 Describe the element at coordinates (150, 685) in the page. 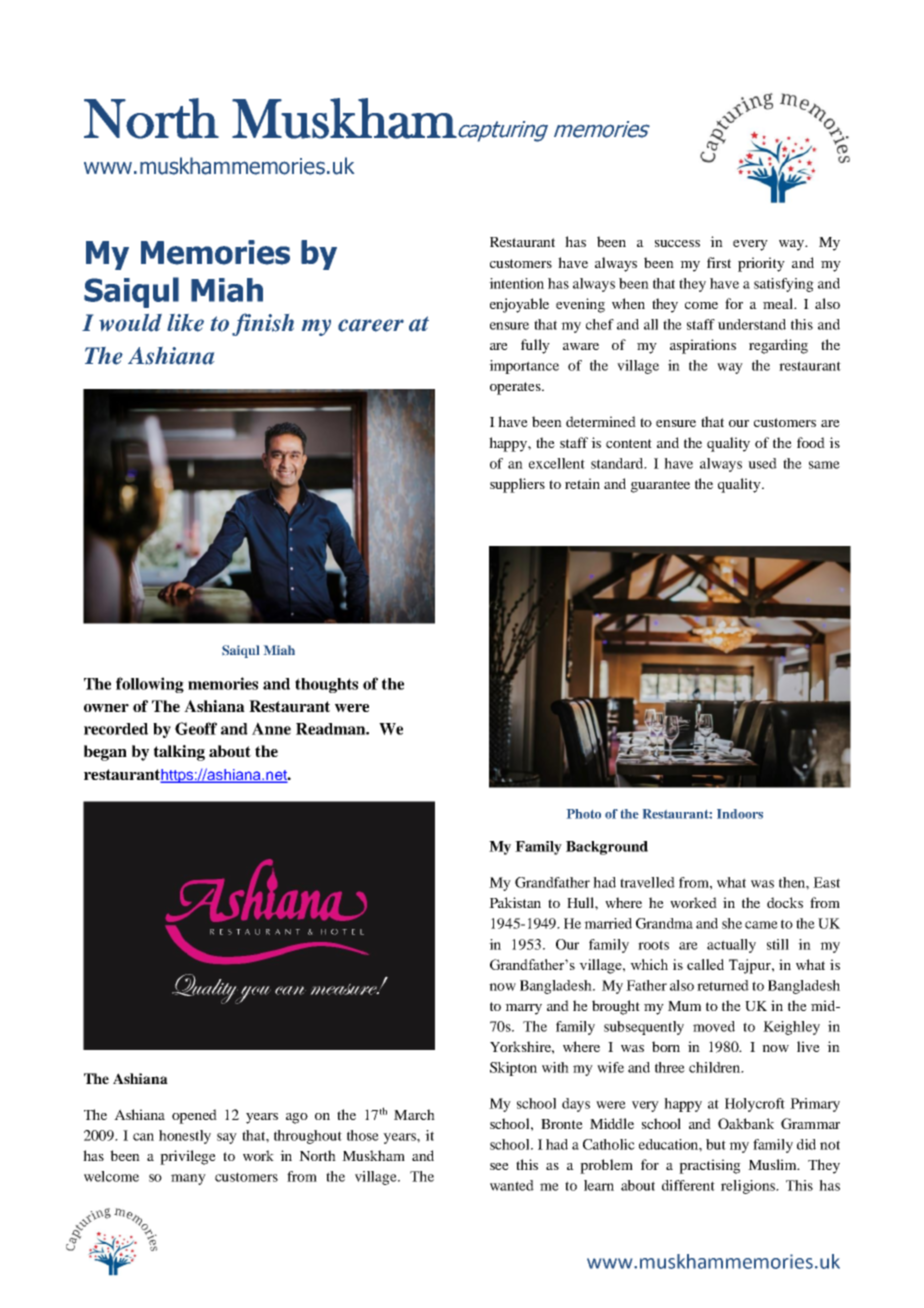

I see `following` at that location.
